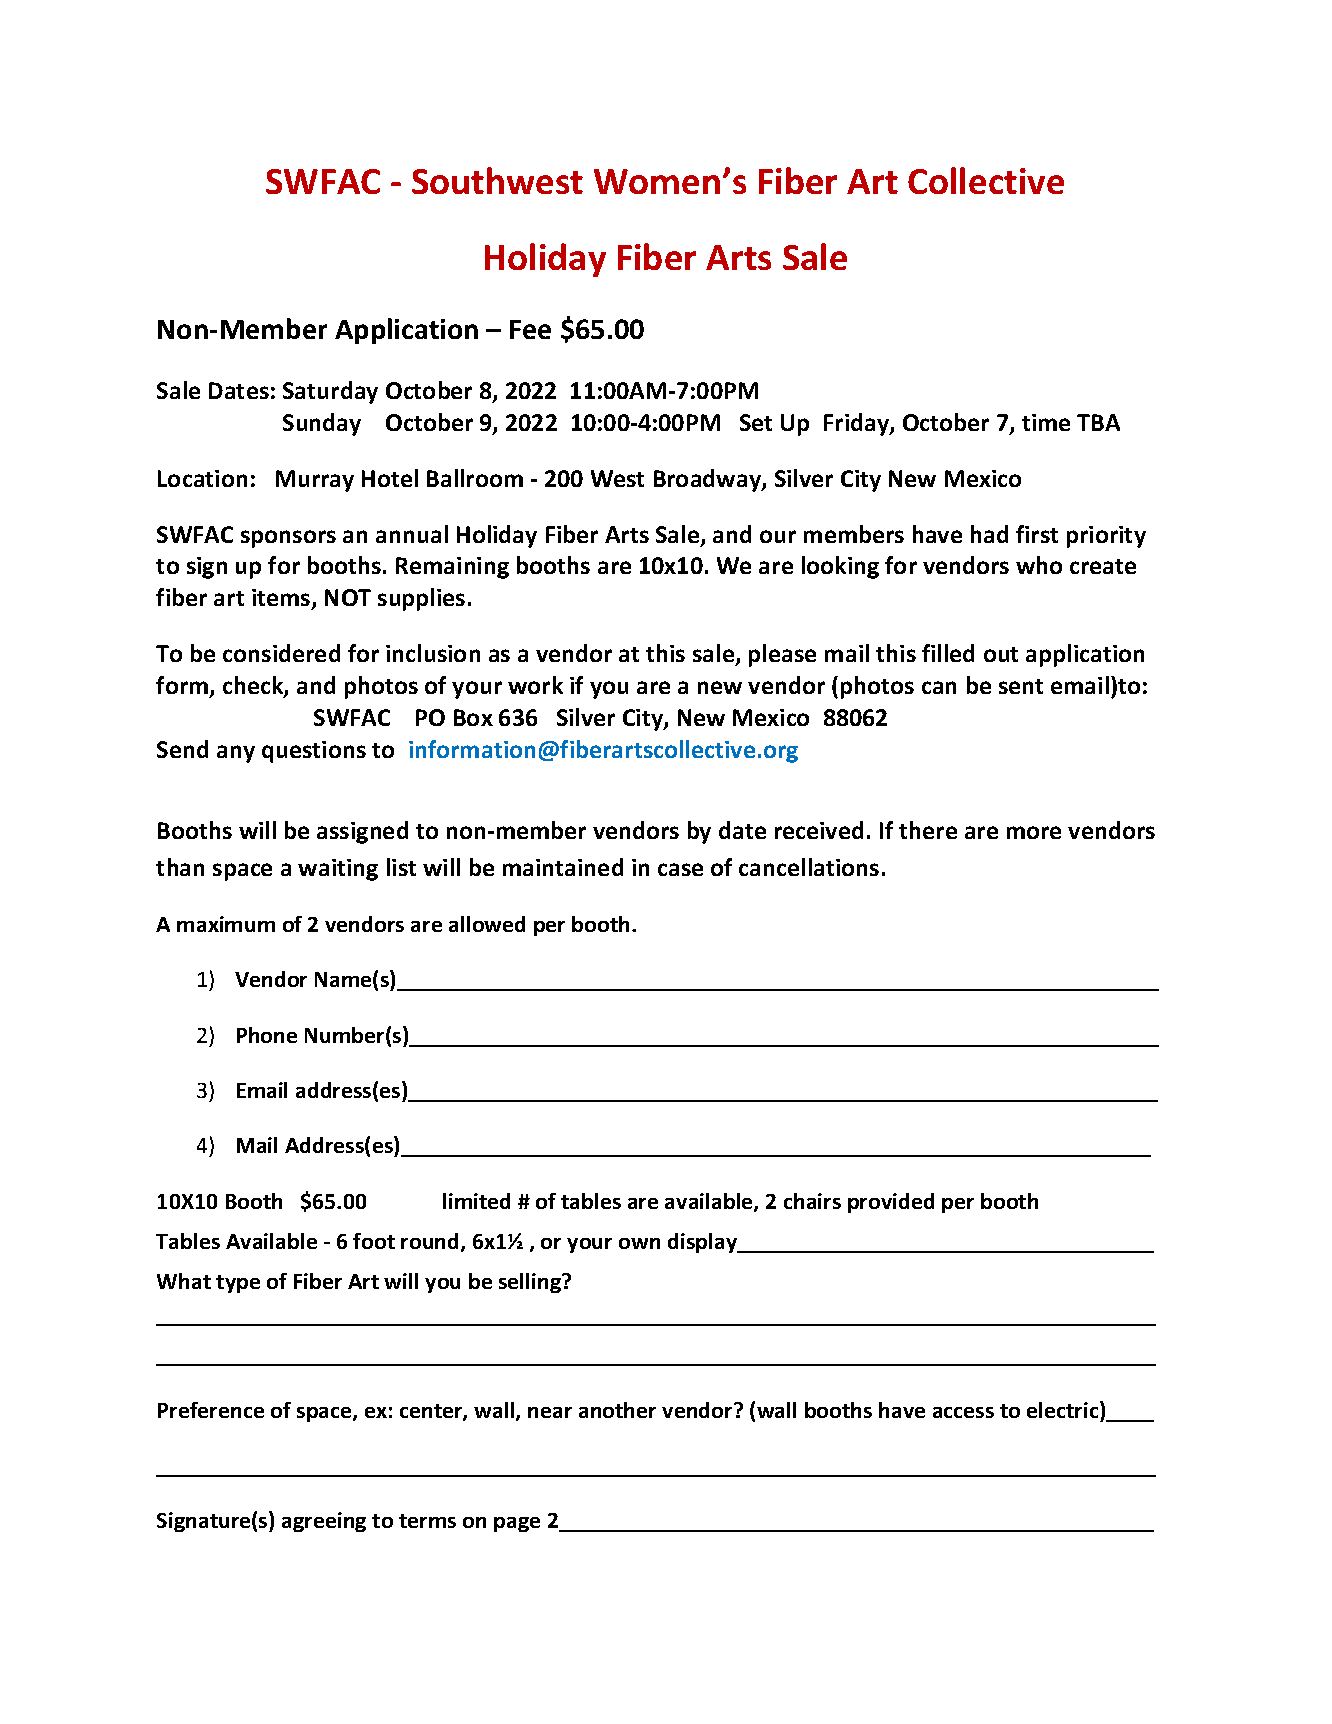 The width and height of the image is (1332, 1724). I want to click on Saturday, so click(330, 392).
